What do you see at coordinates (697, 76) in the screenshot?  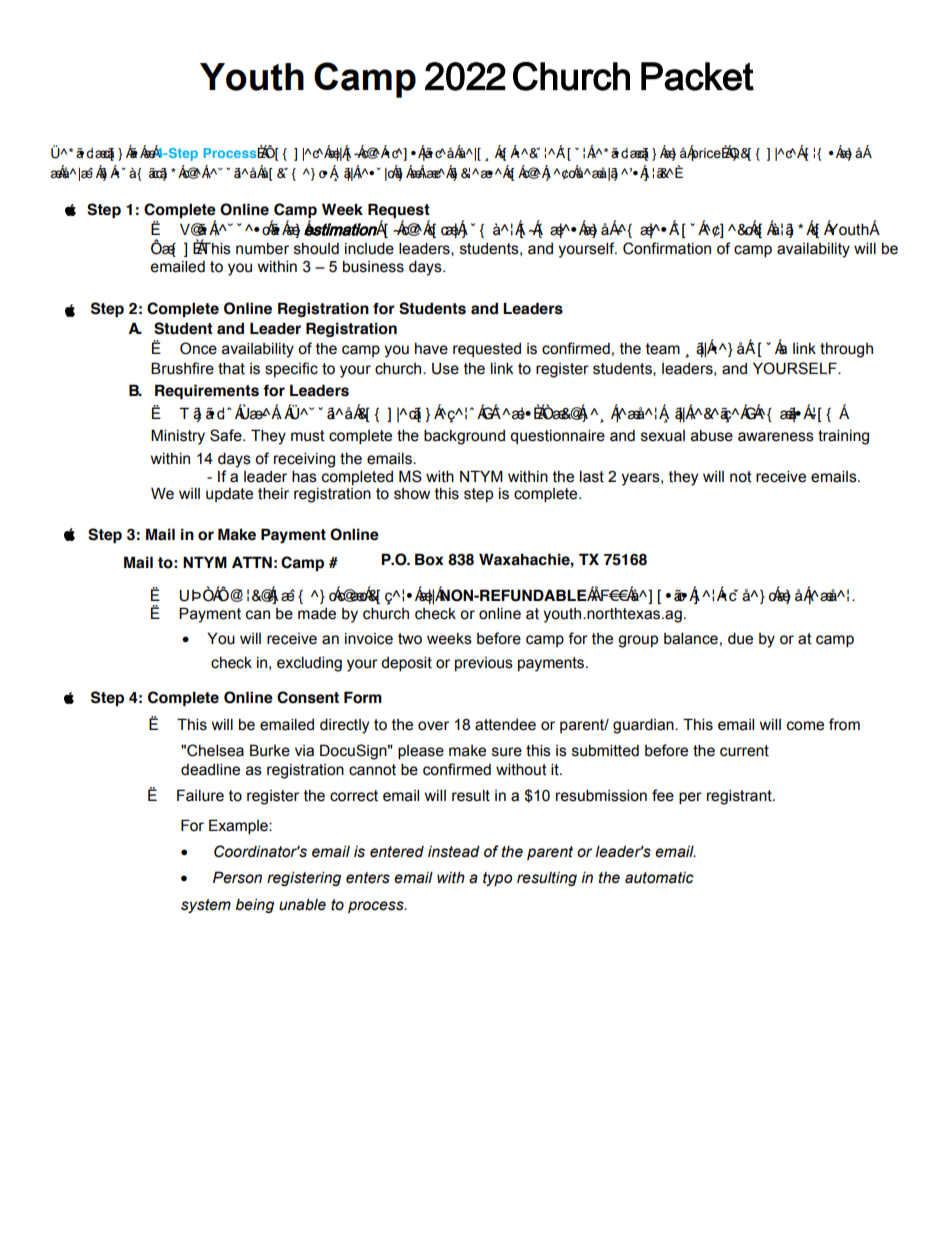 I see `Packet` at bounding box center [697, 76].
